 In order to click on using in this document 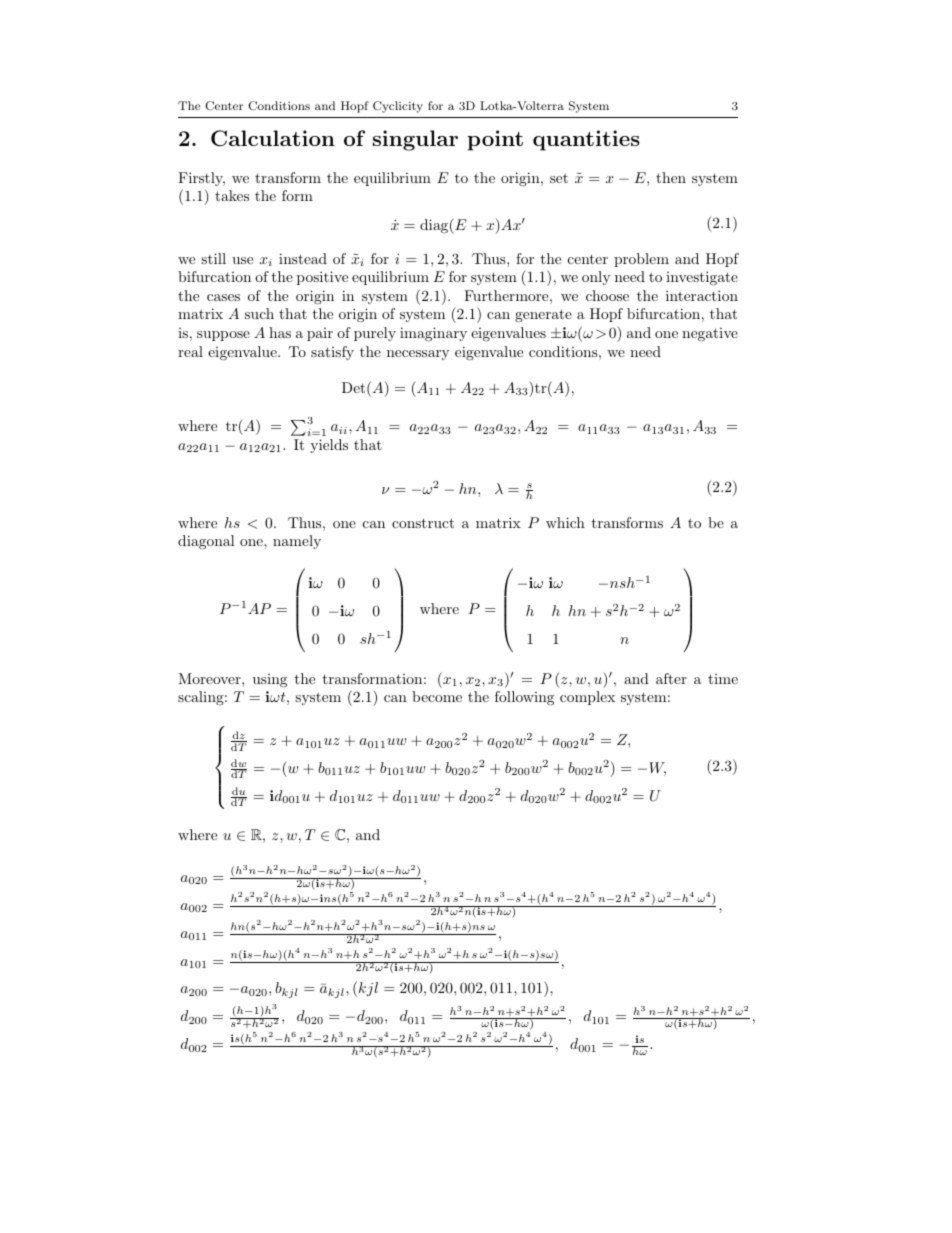, I will do `click(270, 680)`.
